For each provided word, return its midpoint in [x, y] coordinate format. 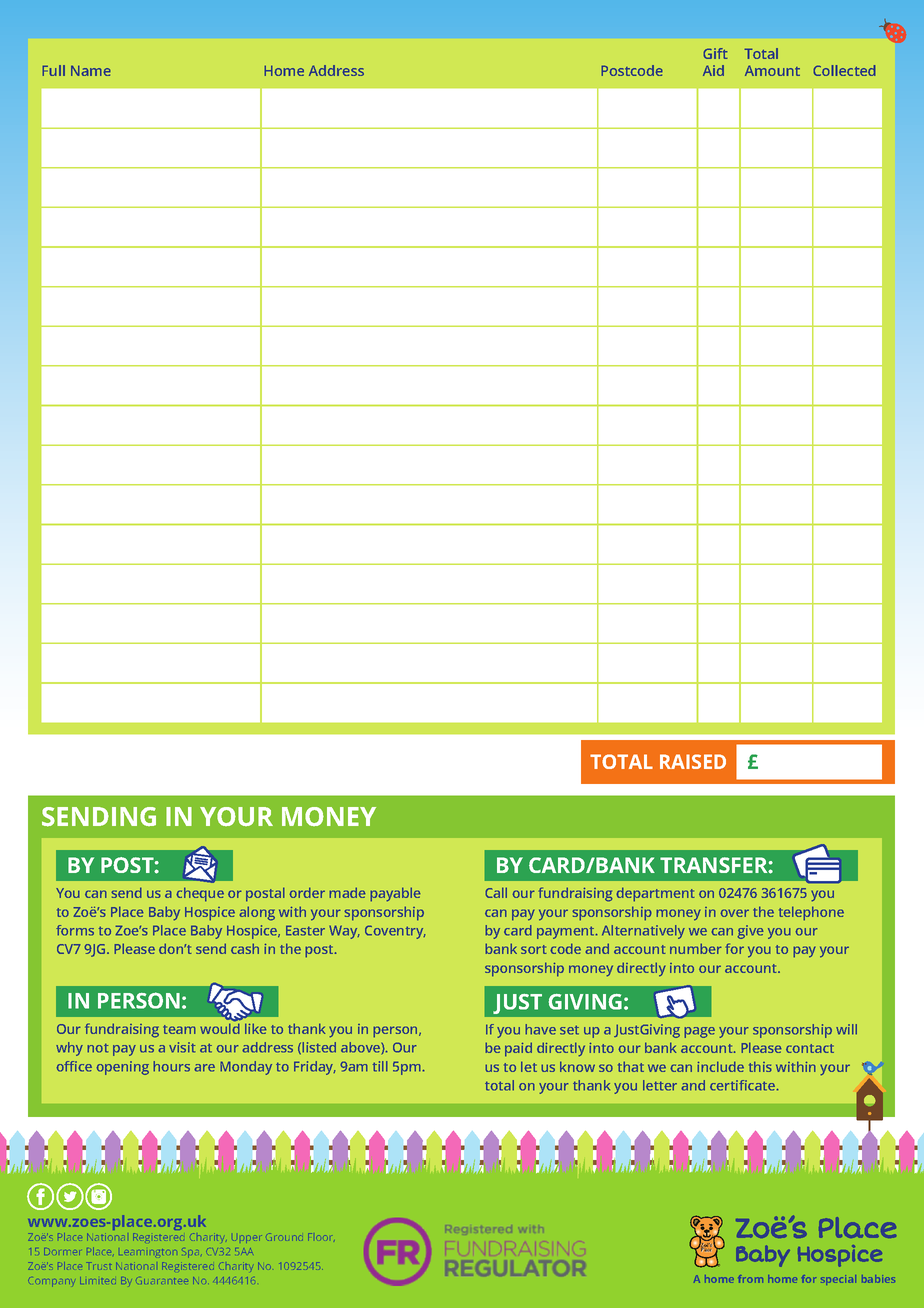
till [380, 1066]
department [655, 894]
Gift [715, 53]
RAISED [693, 761]
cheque [200, 894]
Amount [772, 70]
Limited [98, 1280]
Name [91, 70]
